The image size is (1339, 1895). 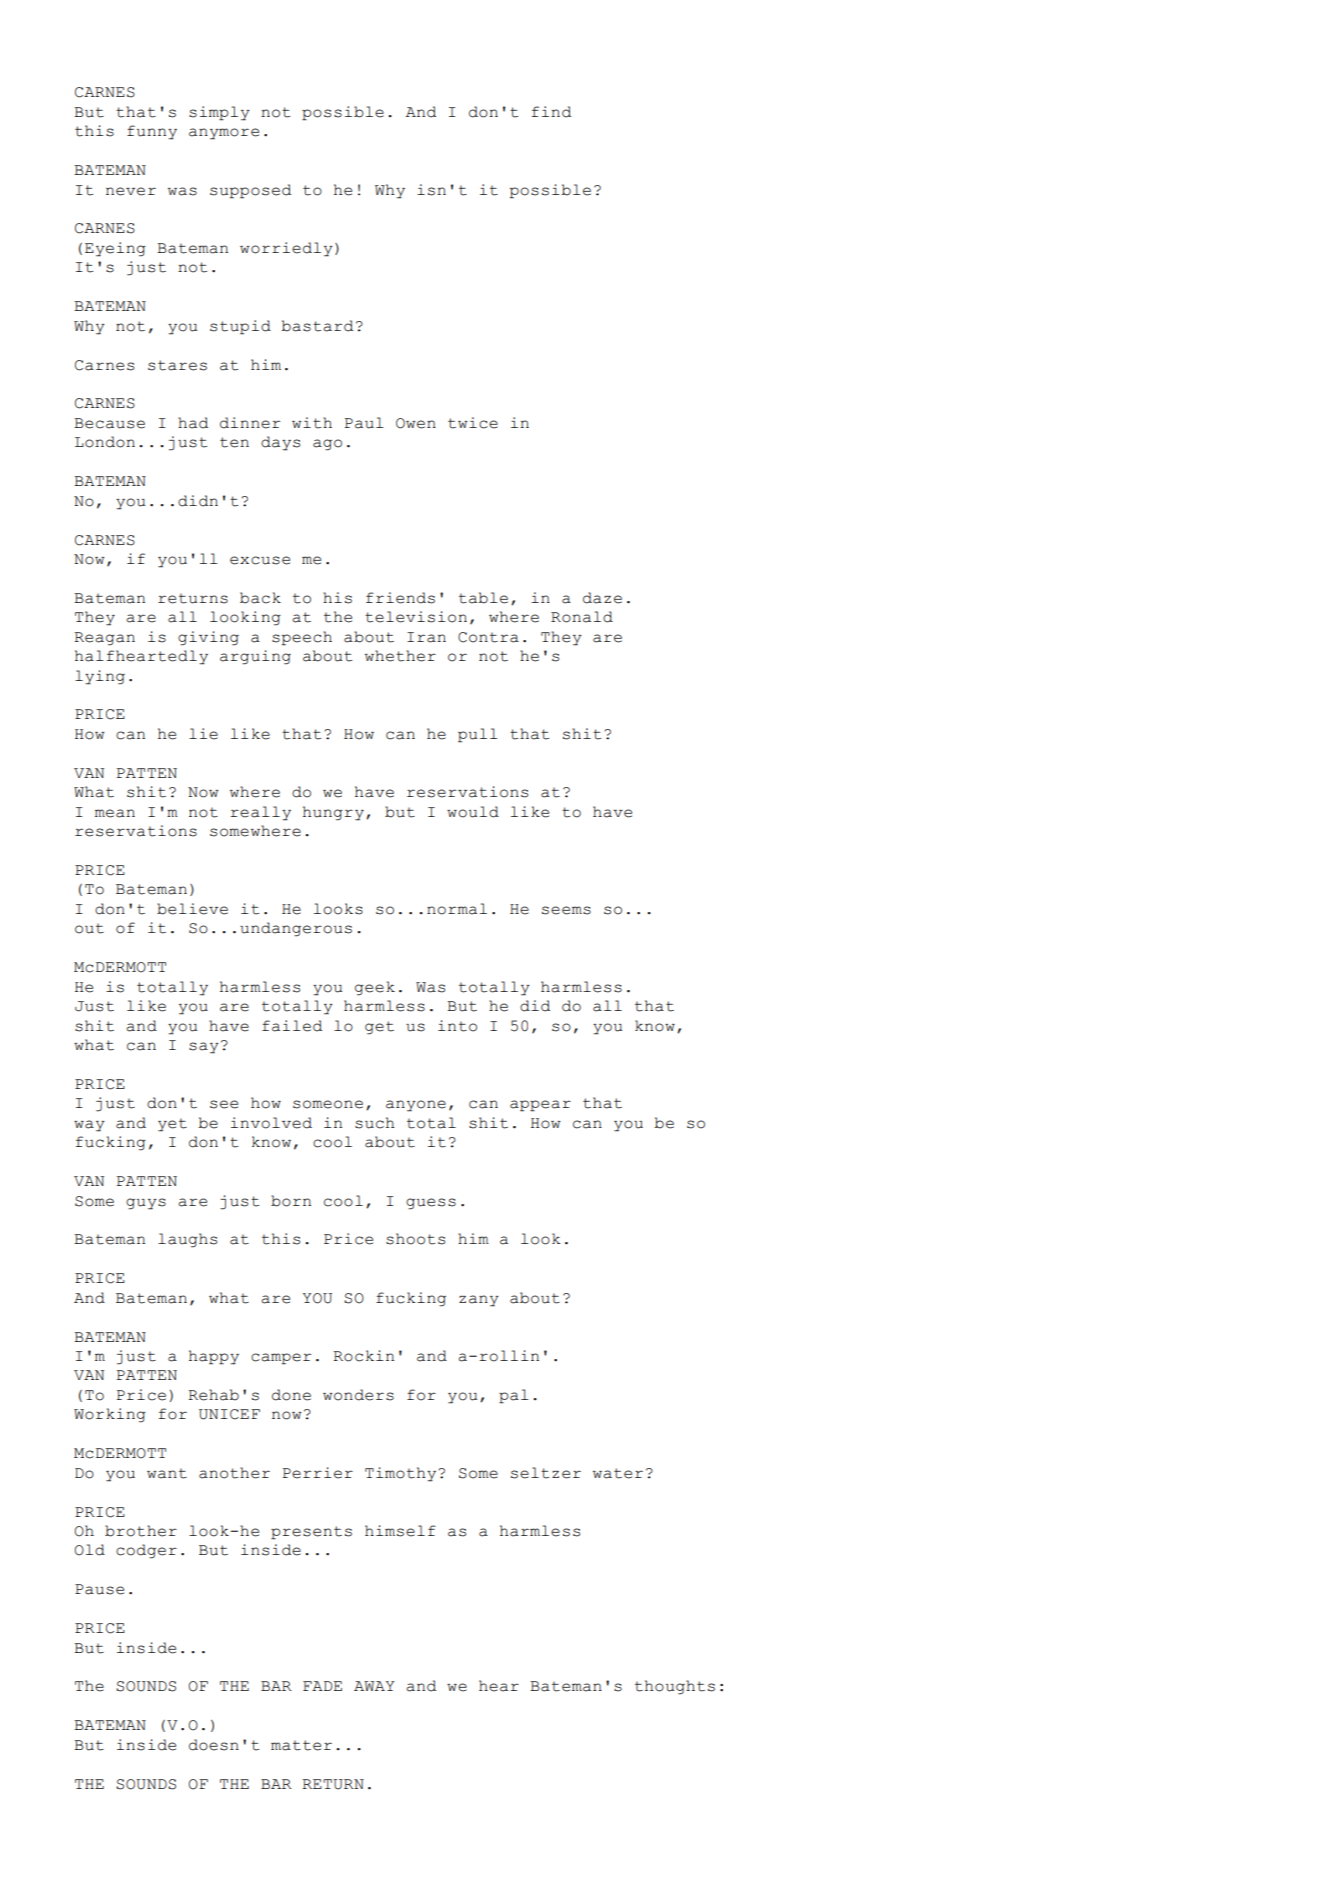 I want to click on find, so click(x=551, y=112).
